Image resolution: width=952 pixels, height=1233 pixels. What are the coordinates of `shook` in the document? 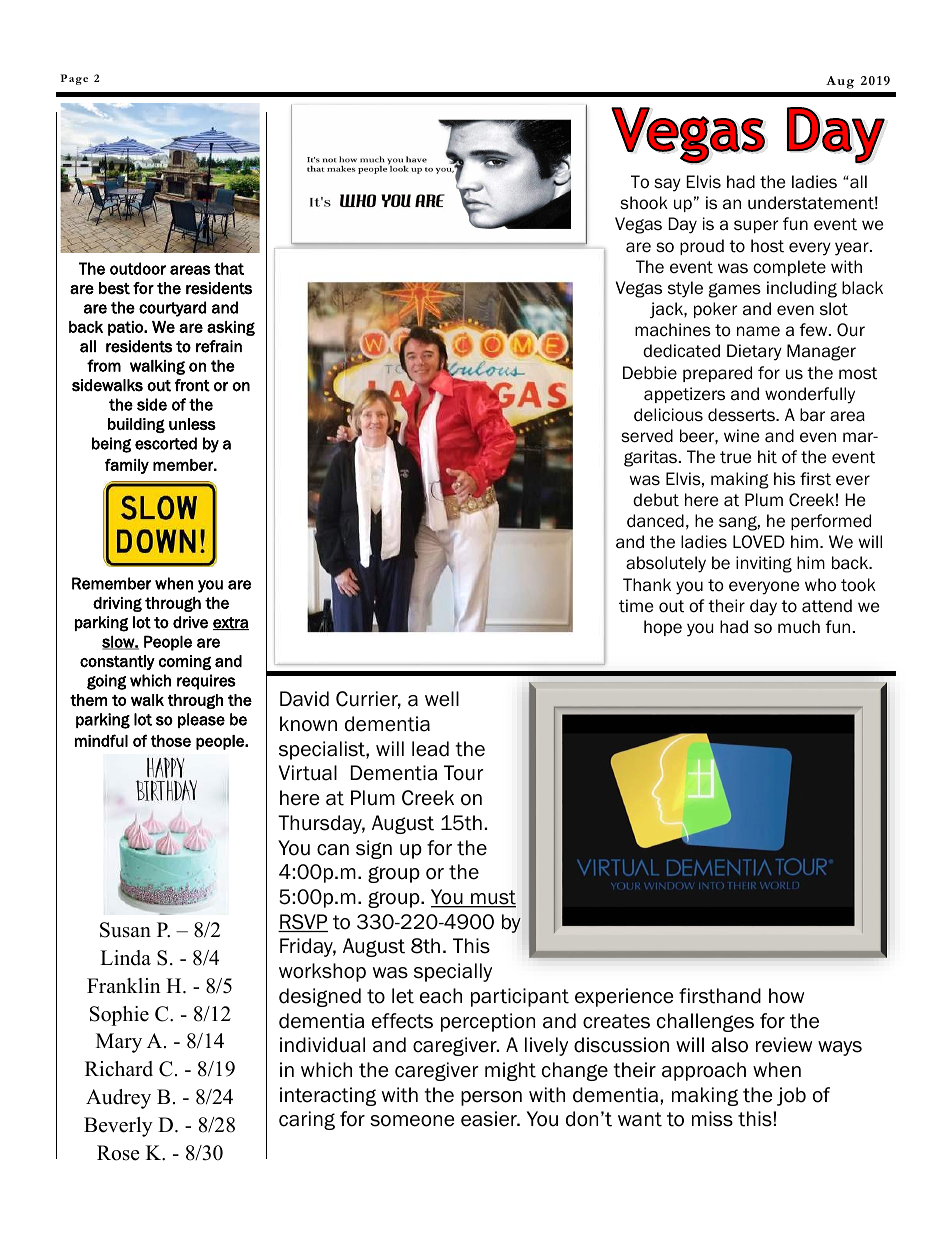 It's located at (644, 203).
